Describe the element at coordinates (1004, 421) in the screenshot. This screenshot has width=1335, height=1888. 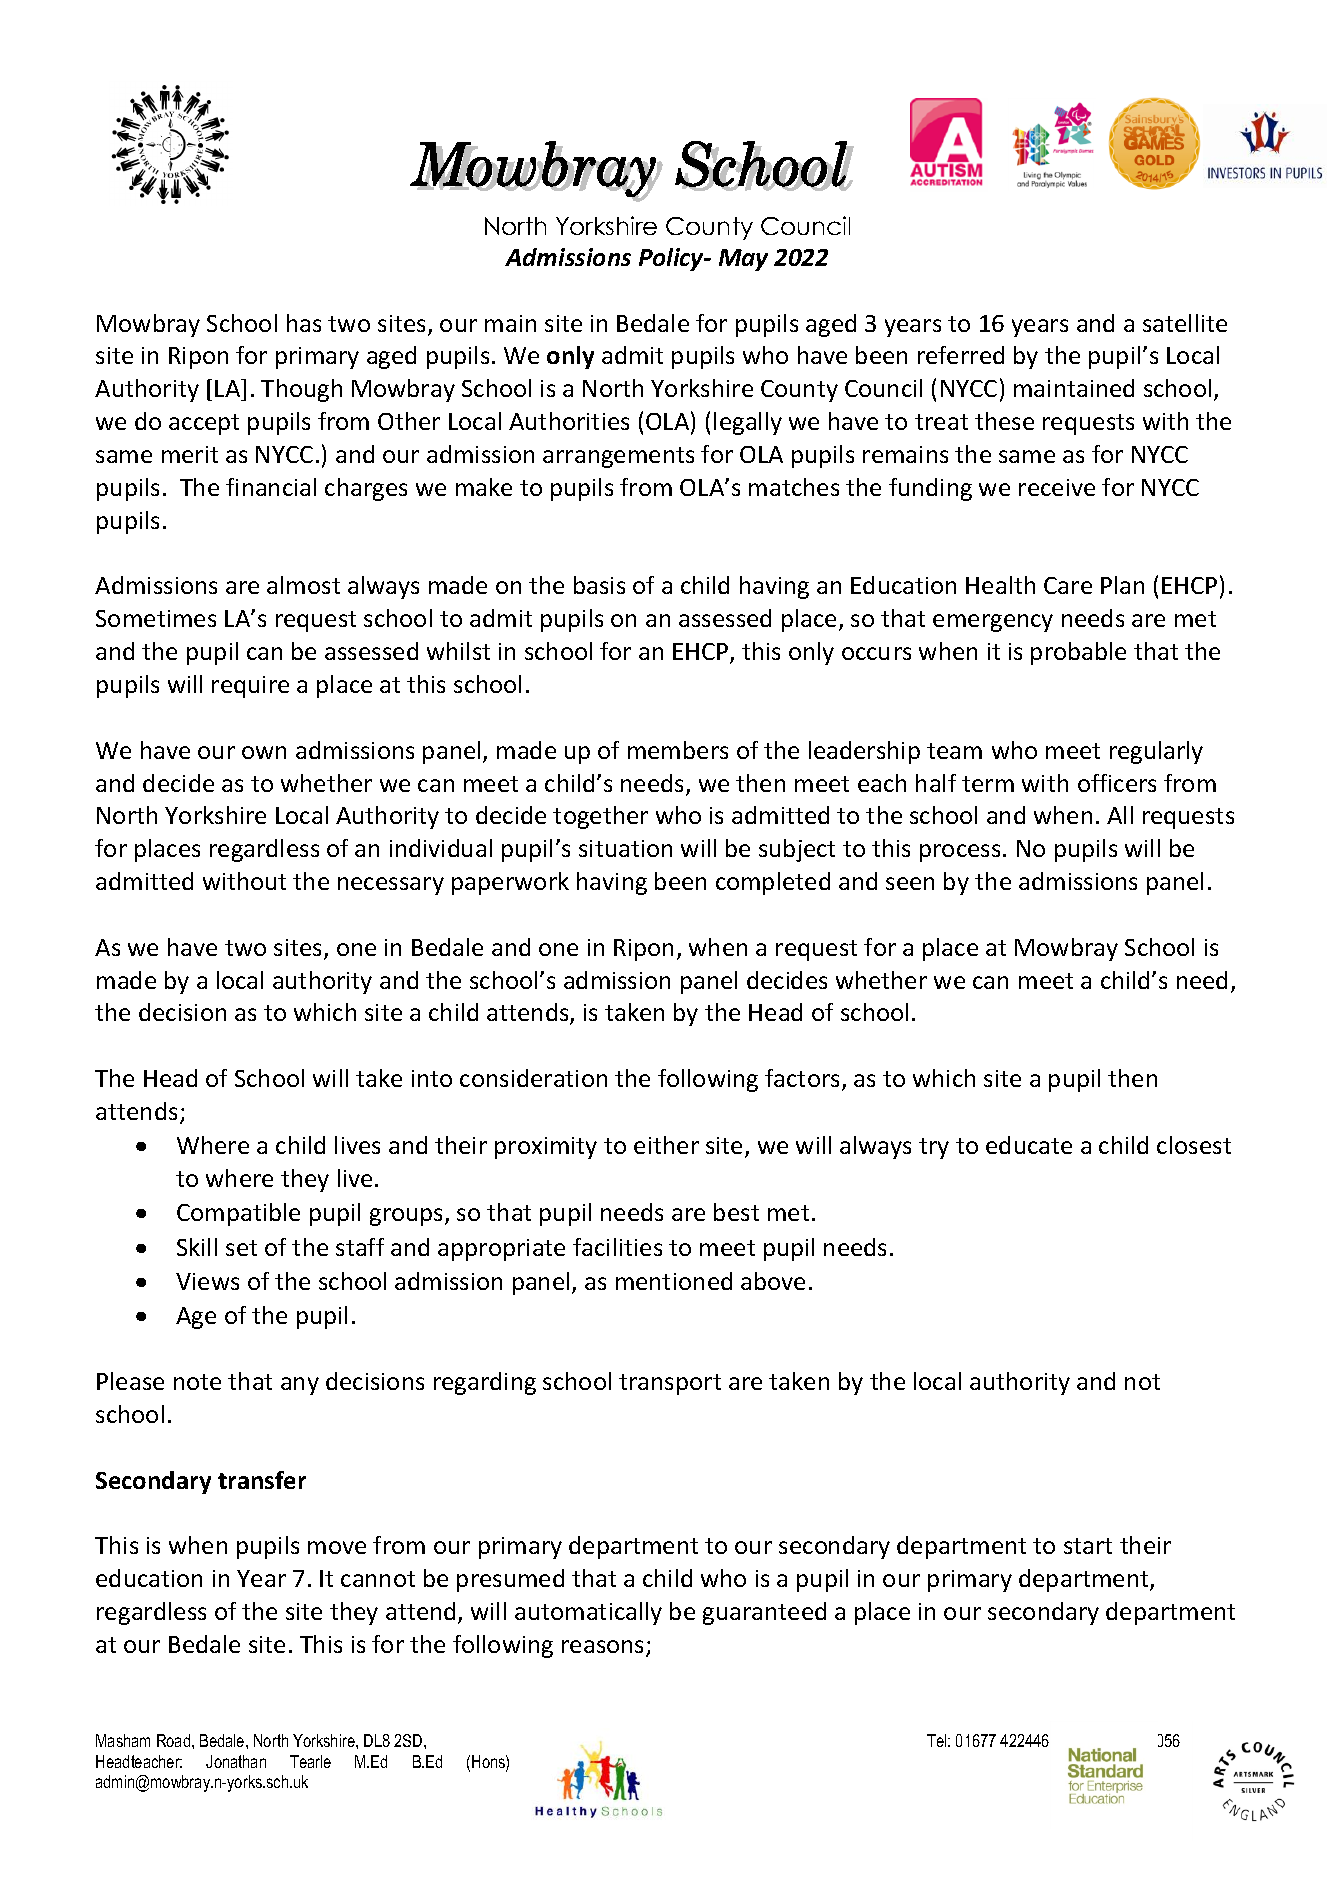
I see `these` at that location.
